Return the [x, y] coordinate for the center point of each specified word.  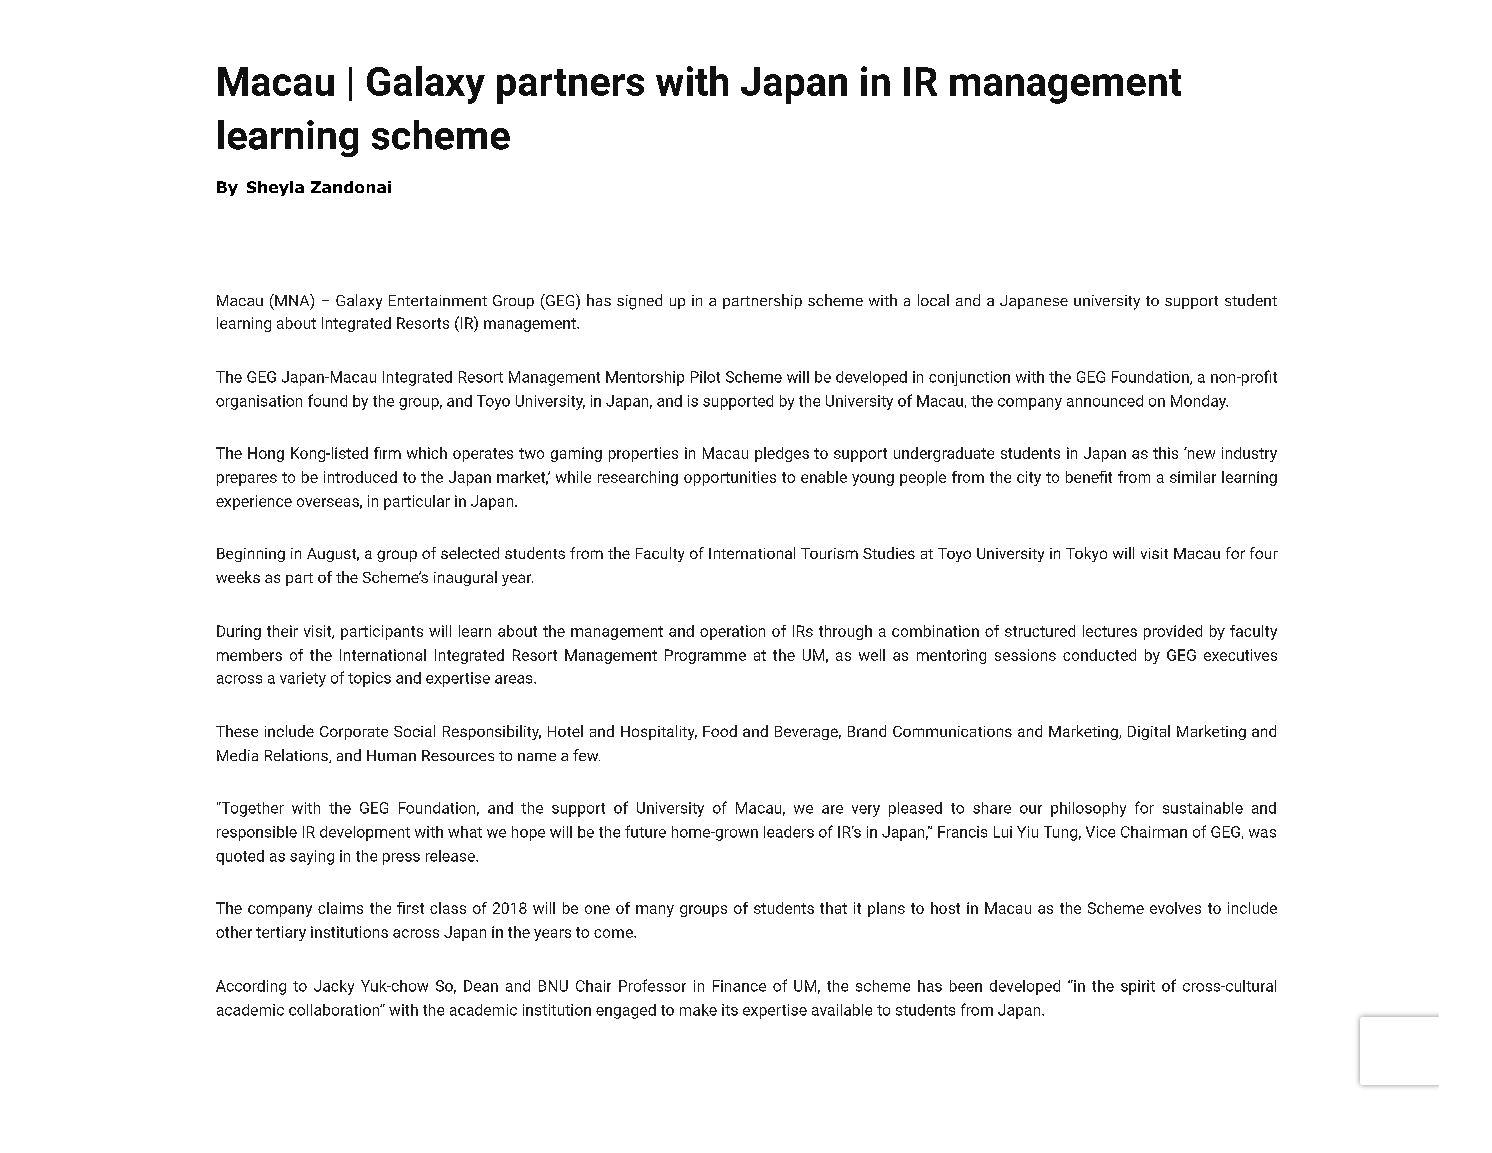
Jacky [334, 987]
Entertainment [438, 300]
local [933, 300]
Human [391, 755]
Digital [1149, 732]
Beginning [251, 555]
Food [720, 731]
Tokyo [1086, 554]
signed [639, 302]
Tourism [829, 553]
